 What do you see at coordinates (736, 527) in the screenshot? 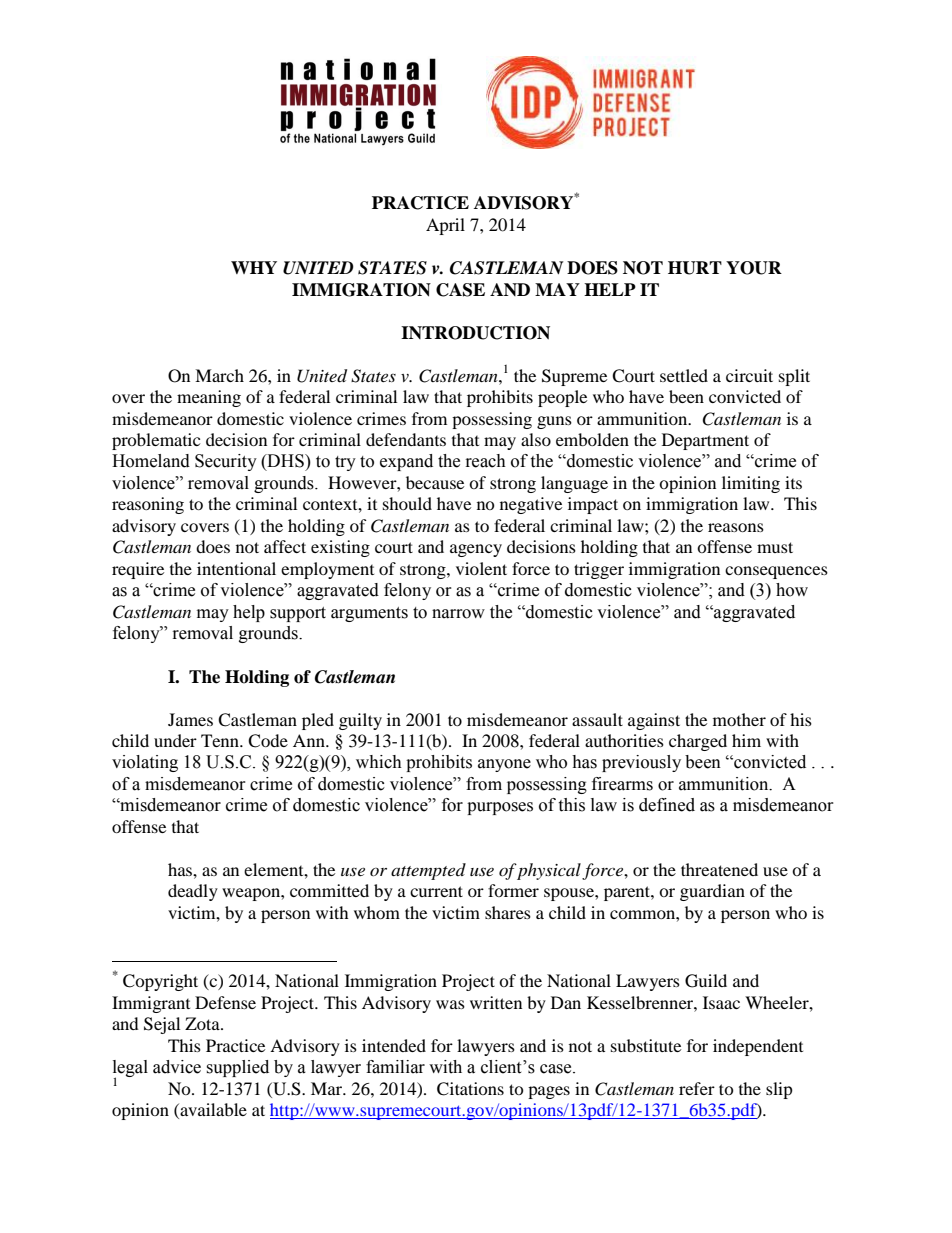
I see `reasons` at bounding box center [736, 527].
